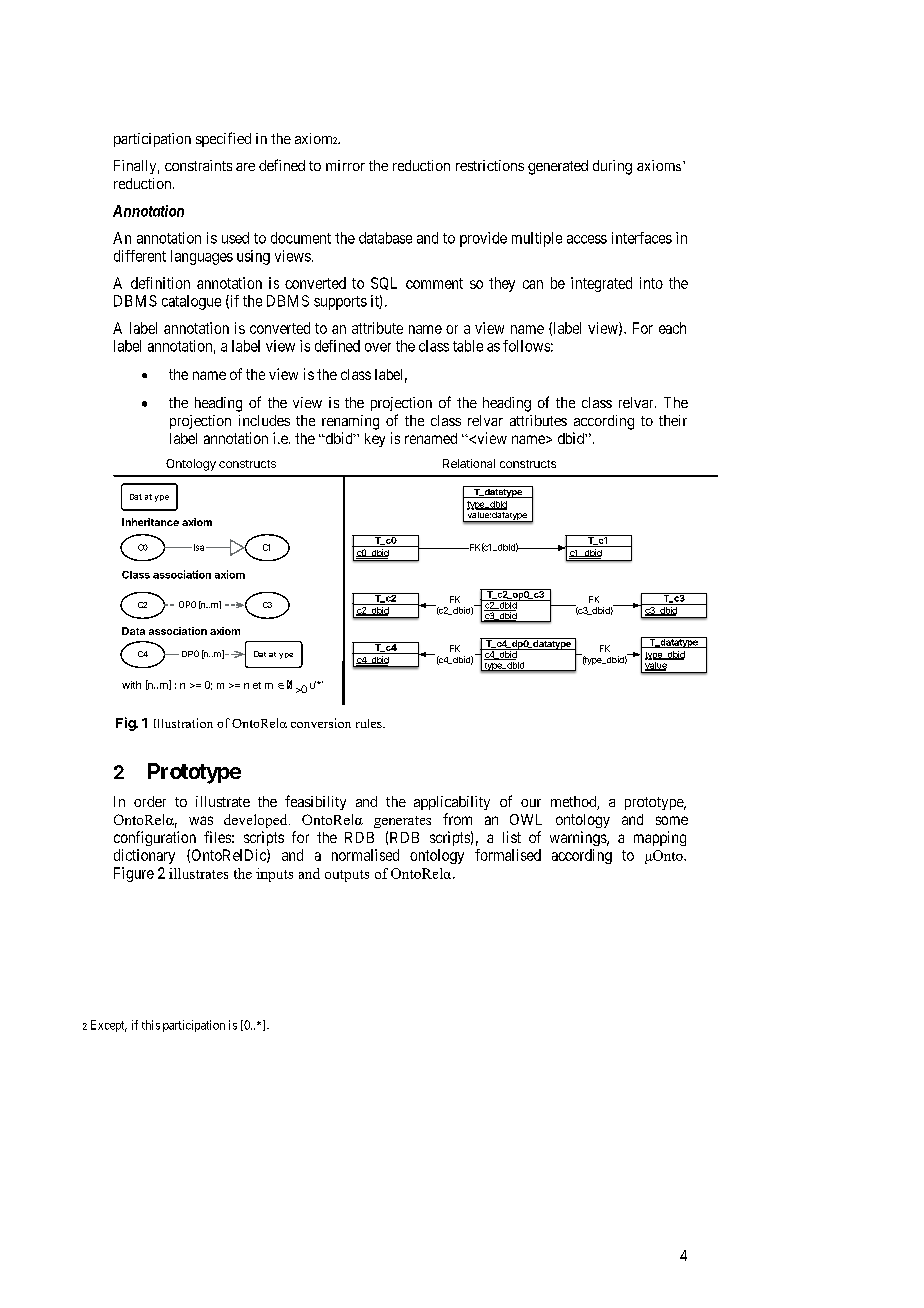 The height and width of the document is (1308, 924). I want to click on Illustration, so click(183, 723).
